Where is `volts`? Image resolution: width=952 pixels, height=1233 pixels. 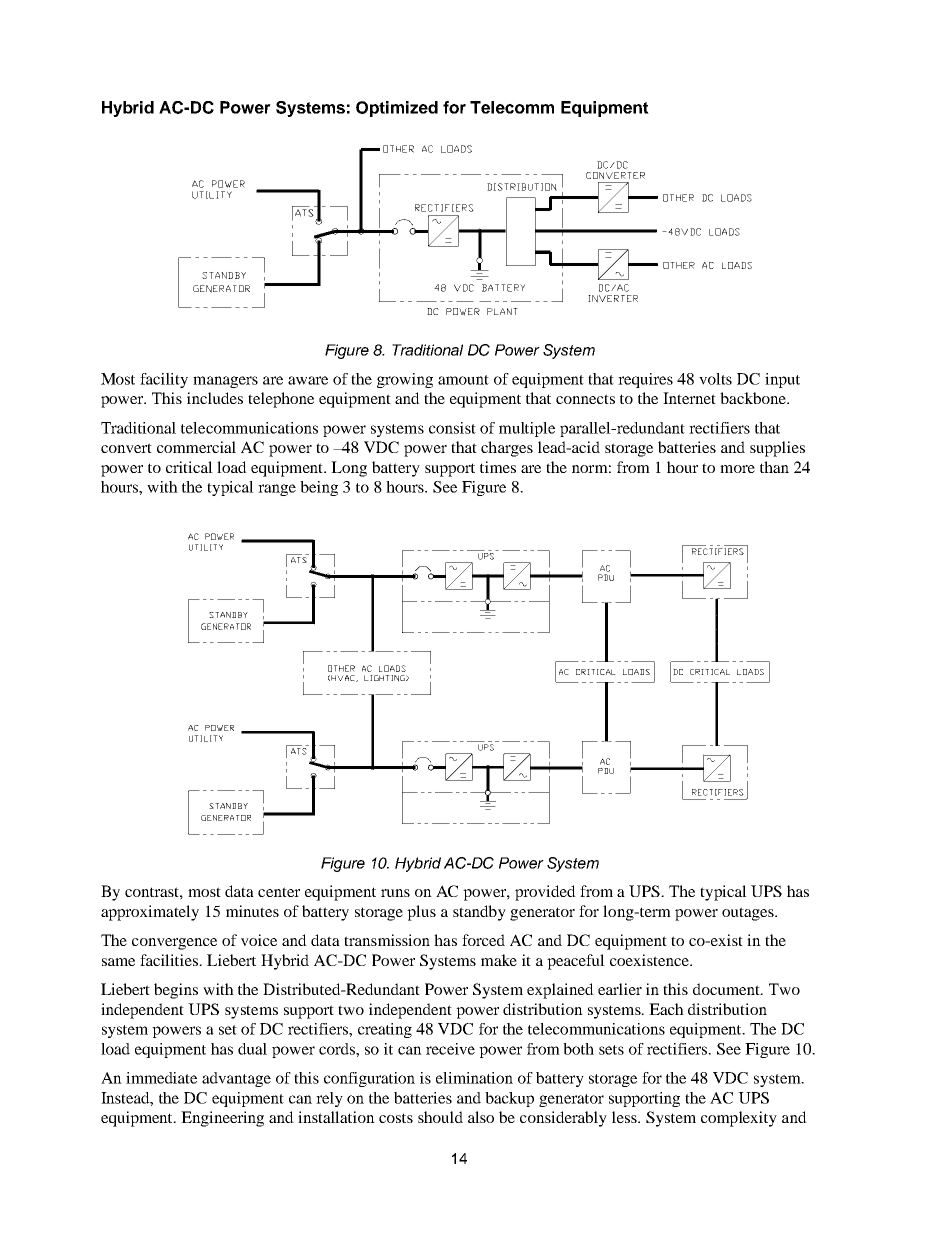
volts is located at coordinates (715, 379).
